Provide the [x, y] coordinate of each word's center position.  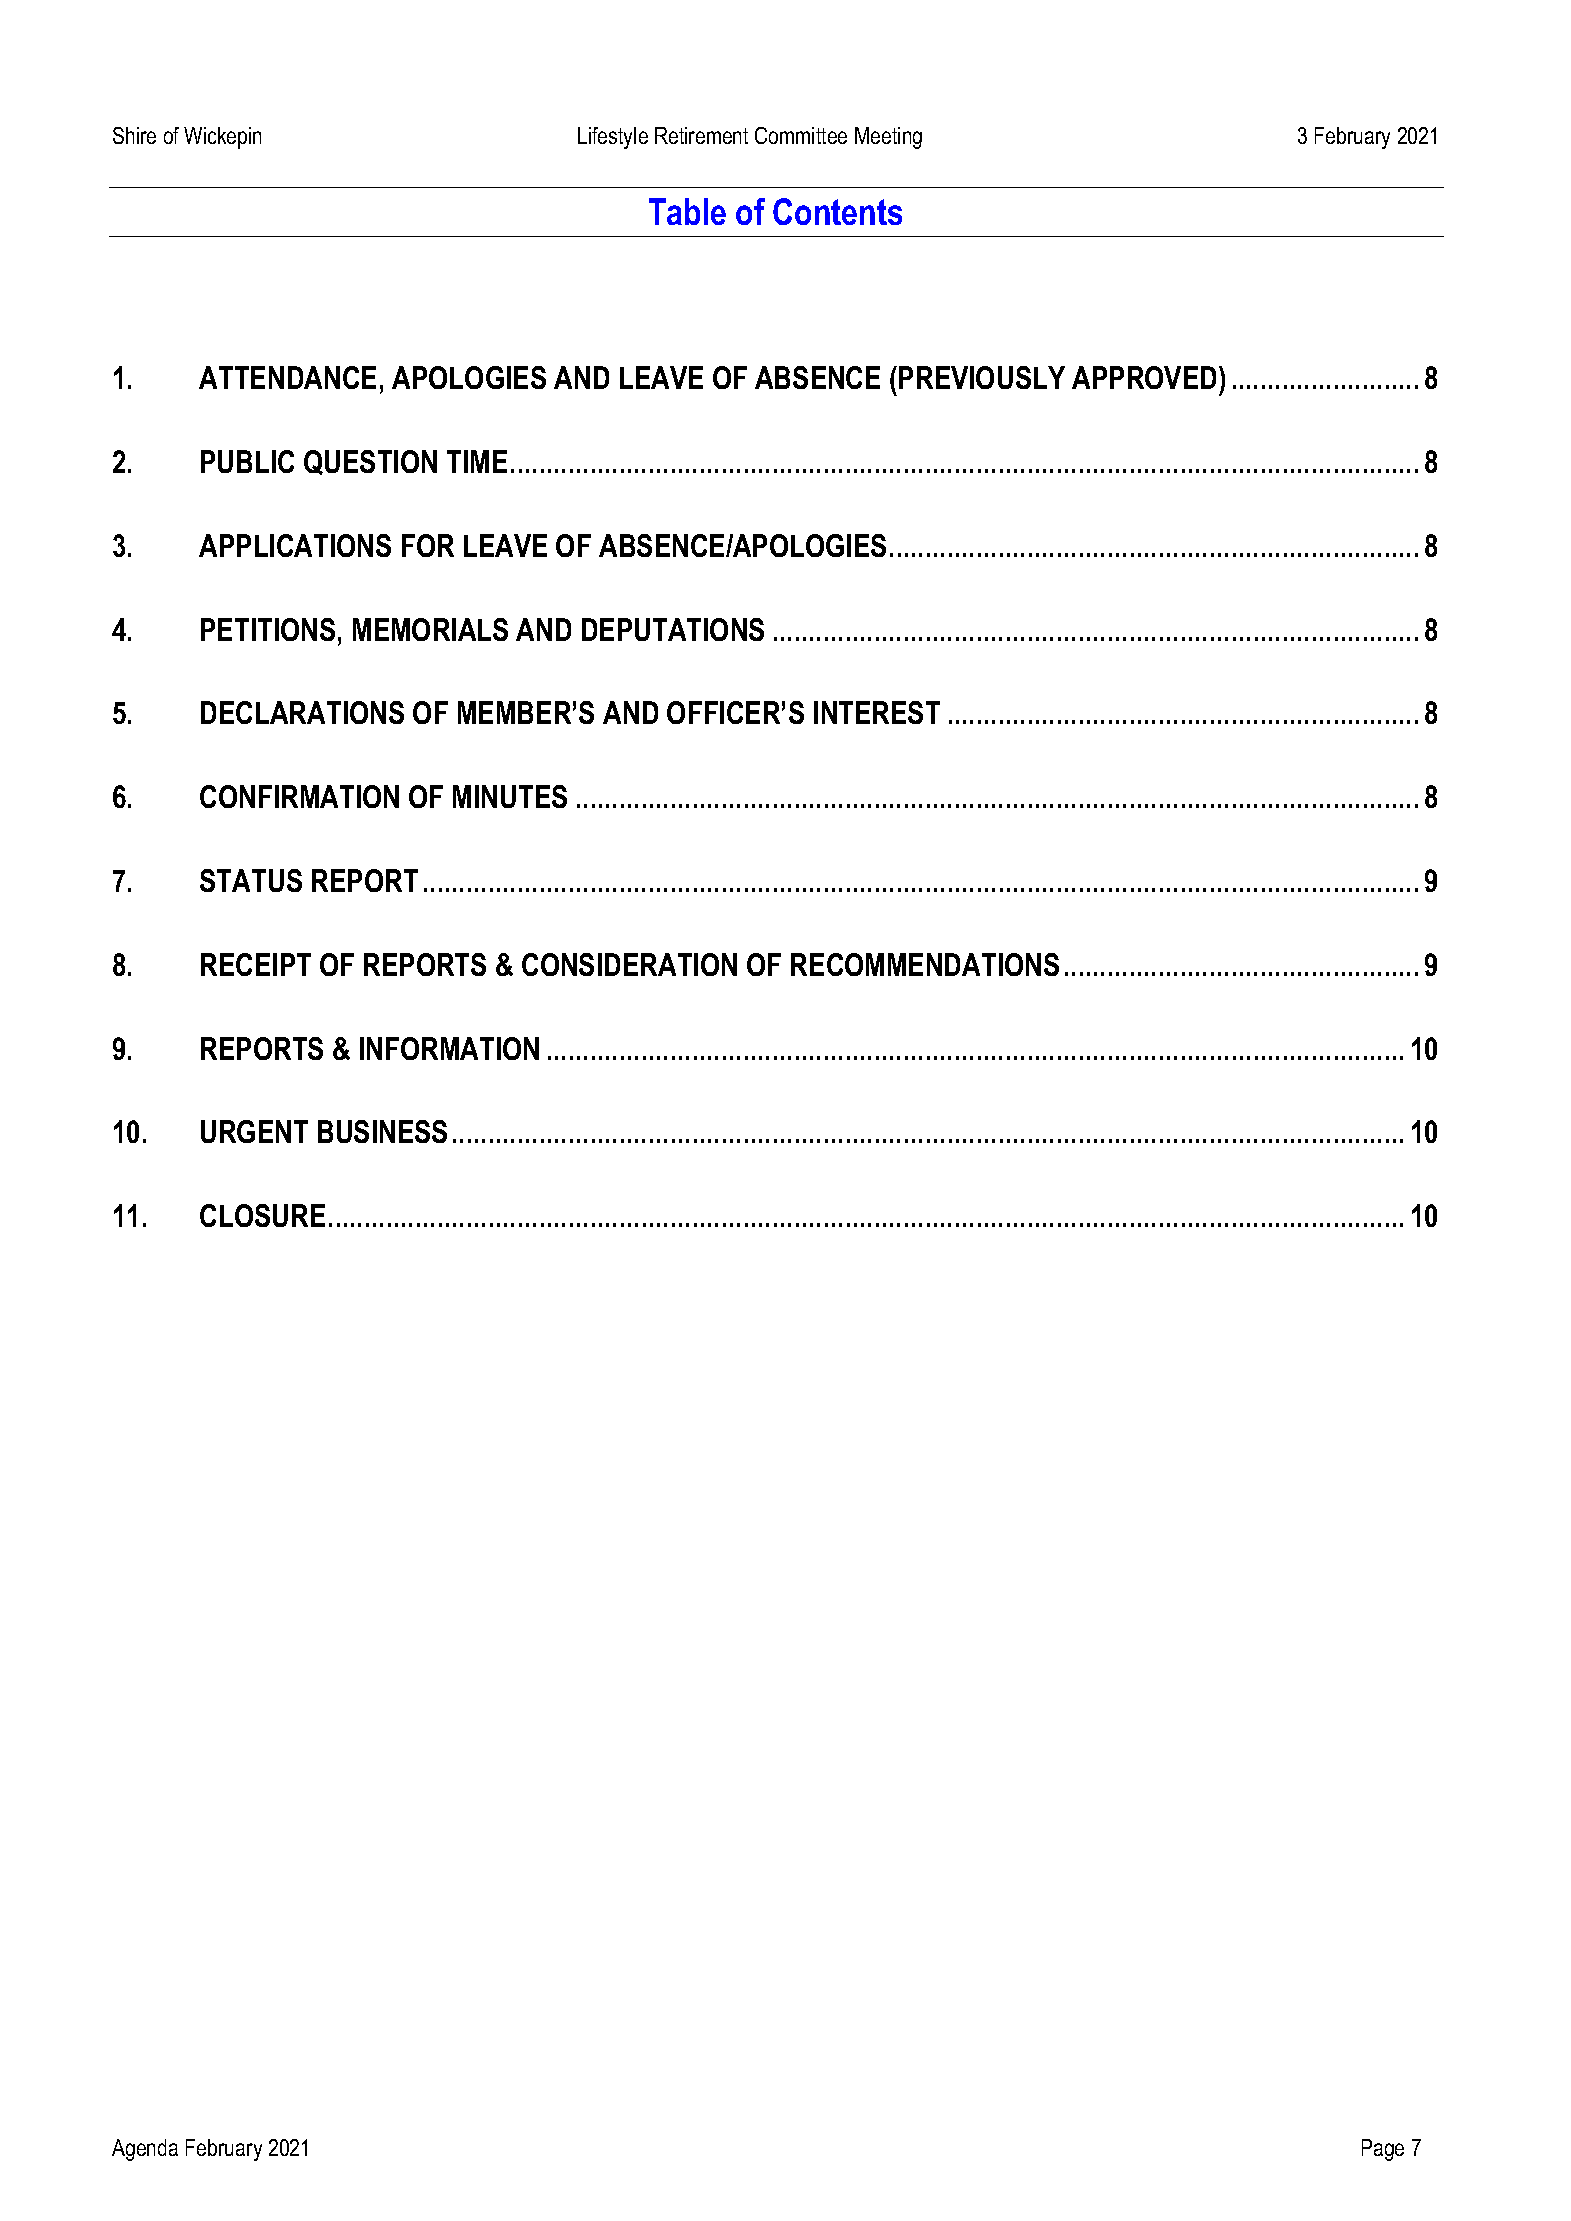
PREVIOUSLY [982, 377]
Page [1383, 2150]
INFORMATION [449, 1048]
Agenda [145, 2150]
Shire [134, 135]
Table [687, 211]
